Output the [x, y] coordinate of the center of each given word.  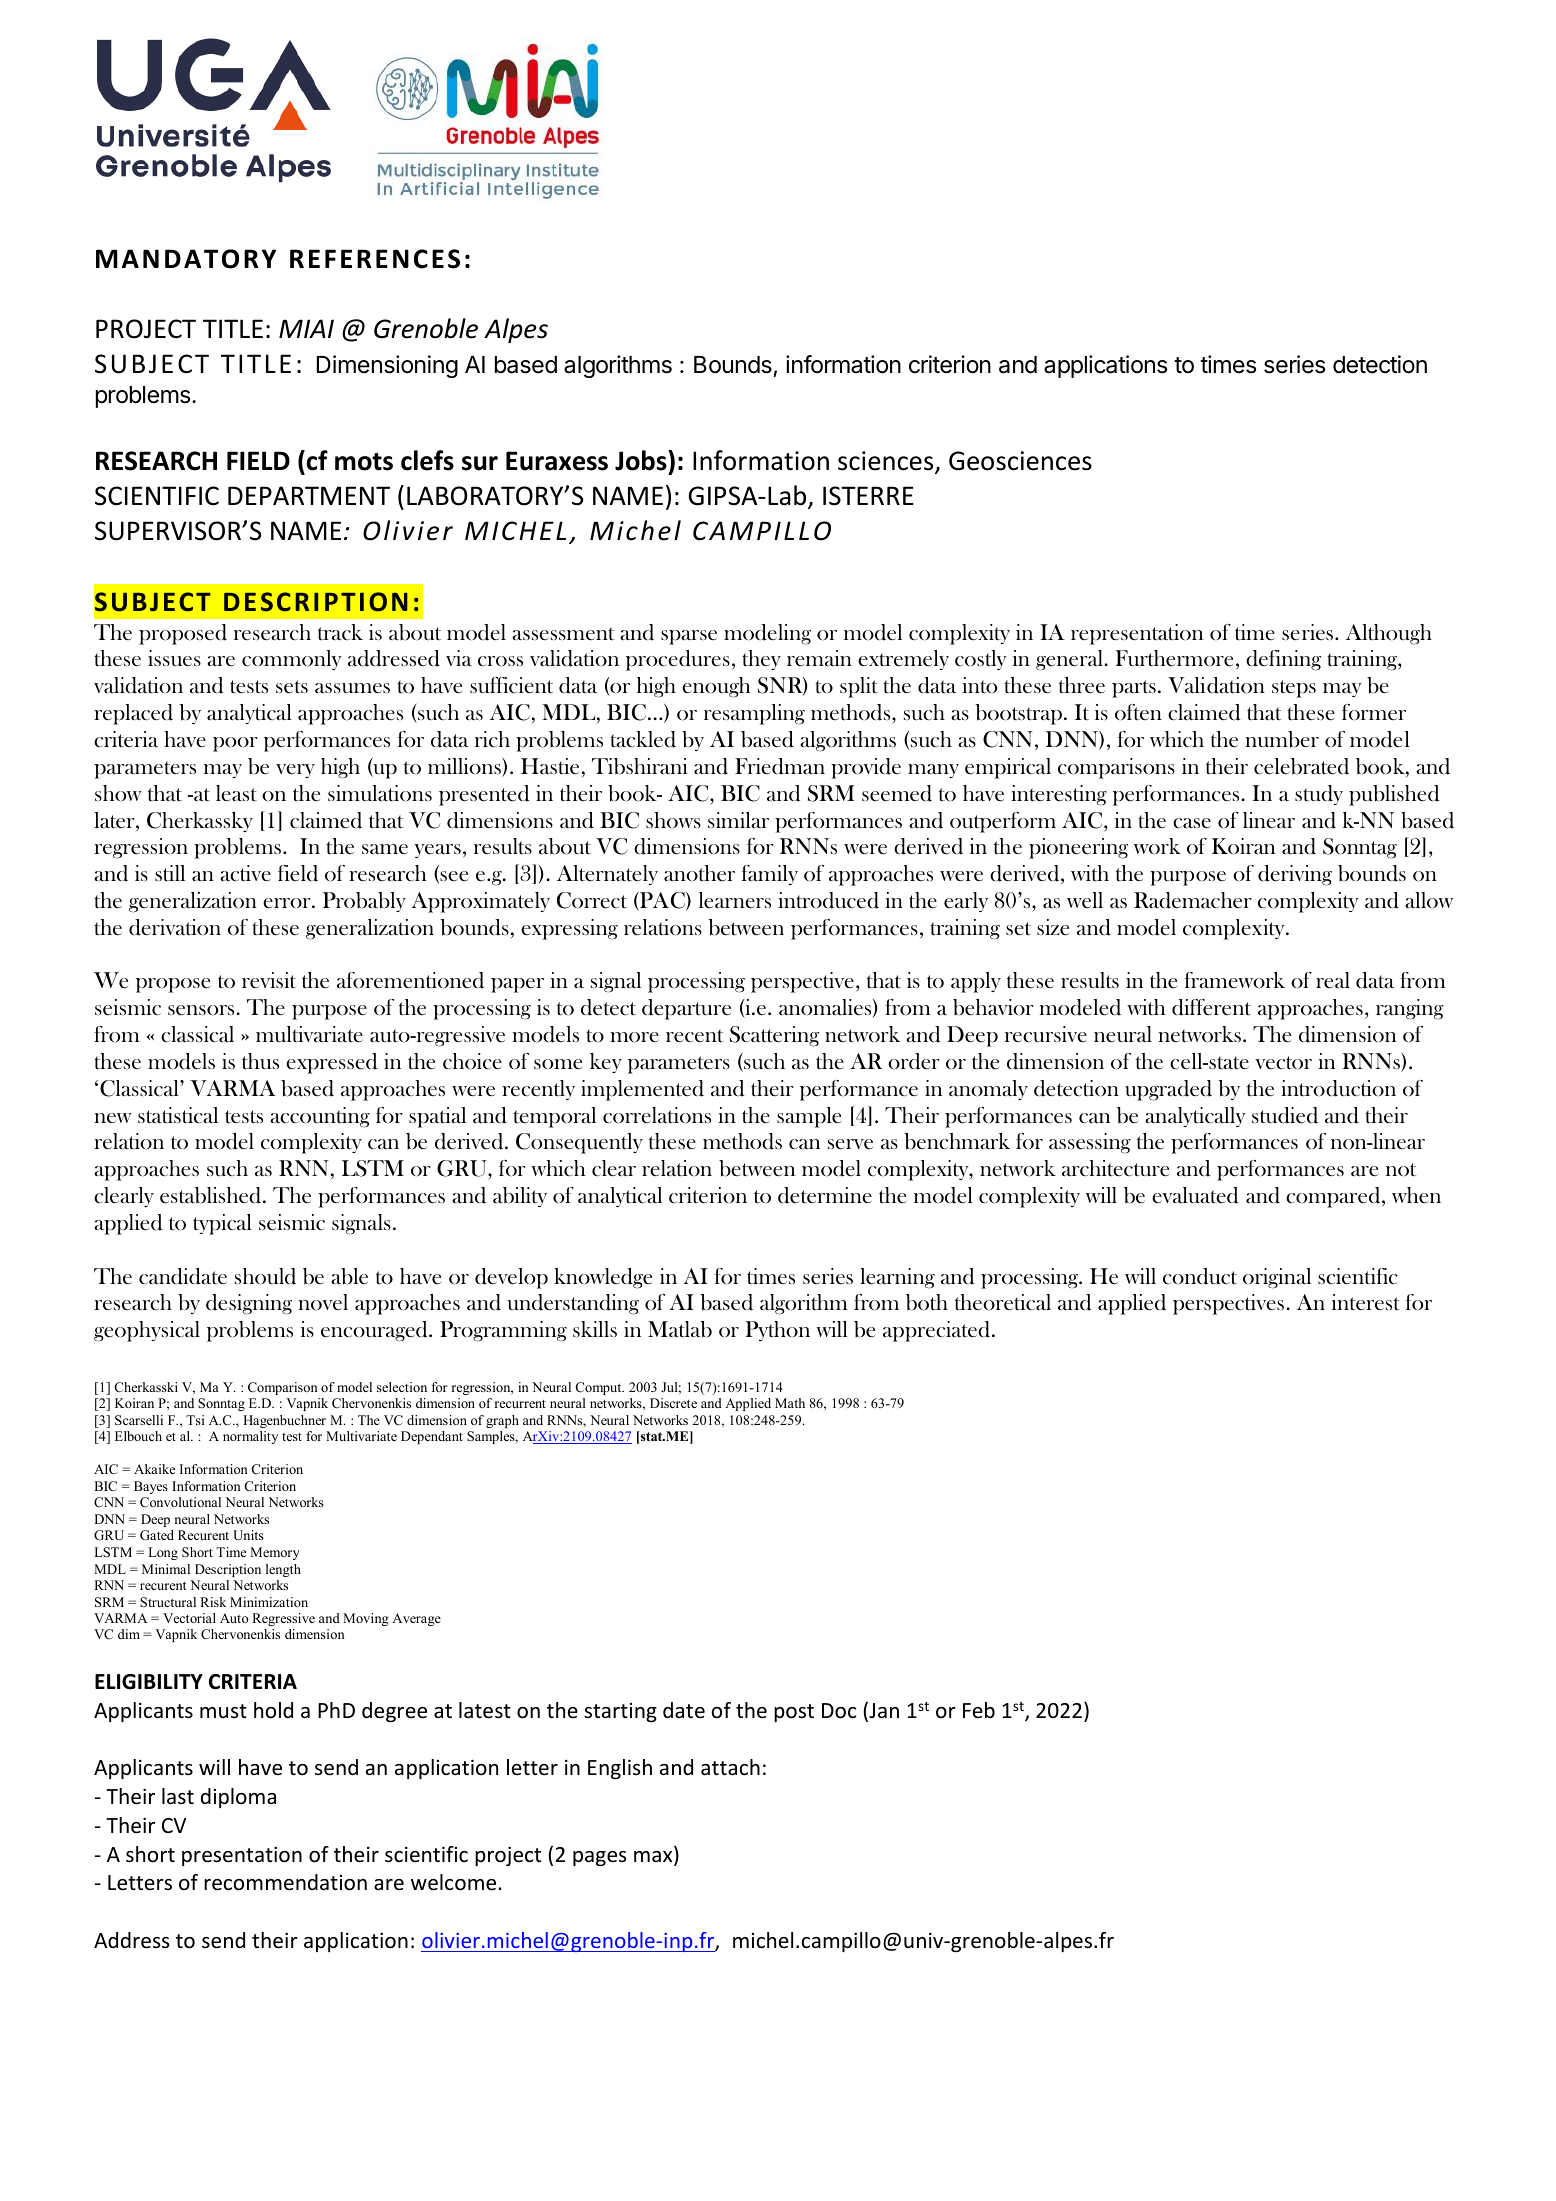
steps [1294, 689]
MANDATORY [186, 259]
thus [260, 1061]
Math [790, 1403]
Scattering [774, 1036]
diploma [238, 1798]
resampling [754, 714]
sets [292, 687]
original [1277, 1278]
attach [730, 1767]
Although [1389, 634]
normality [250, 1437]
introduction [1338, 1088]
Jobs [642, 460]
